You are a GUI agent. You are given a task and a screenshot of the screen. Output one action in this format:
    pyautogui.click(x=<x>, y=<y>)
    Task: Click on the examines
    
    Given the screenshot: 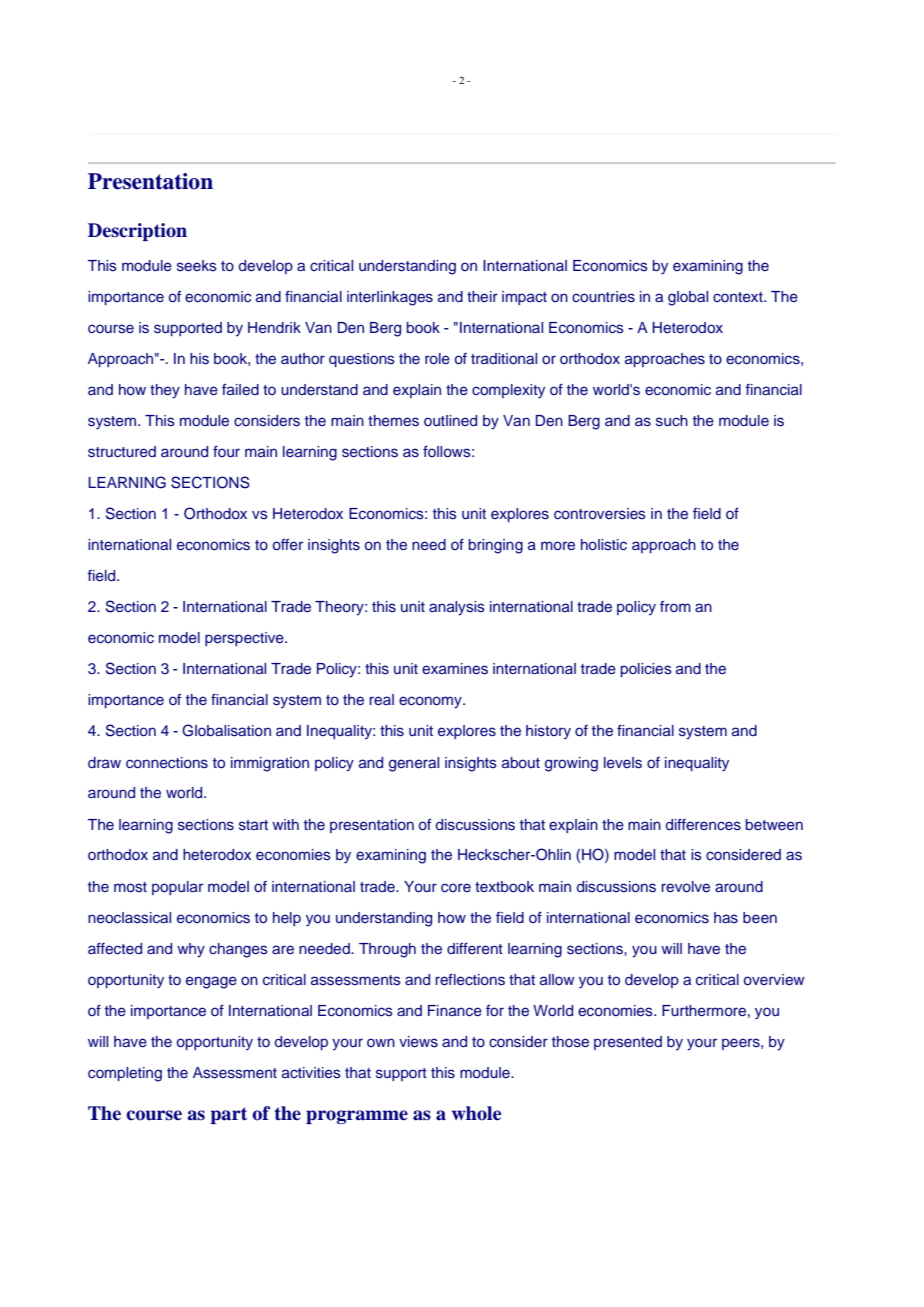 What is the action you would take?
    pyautogui.click(x=455, y=669)
